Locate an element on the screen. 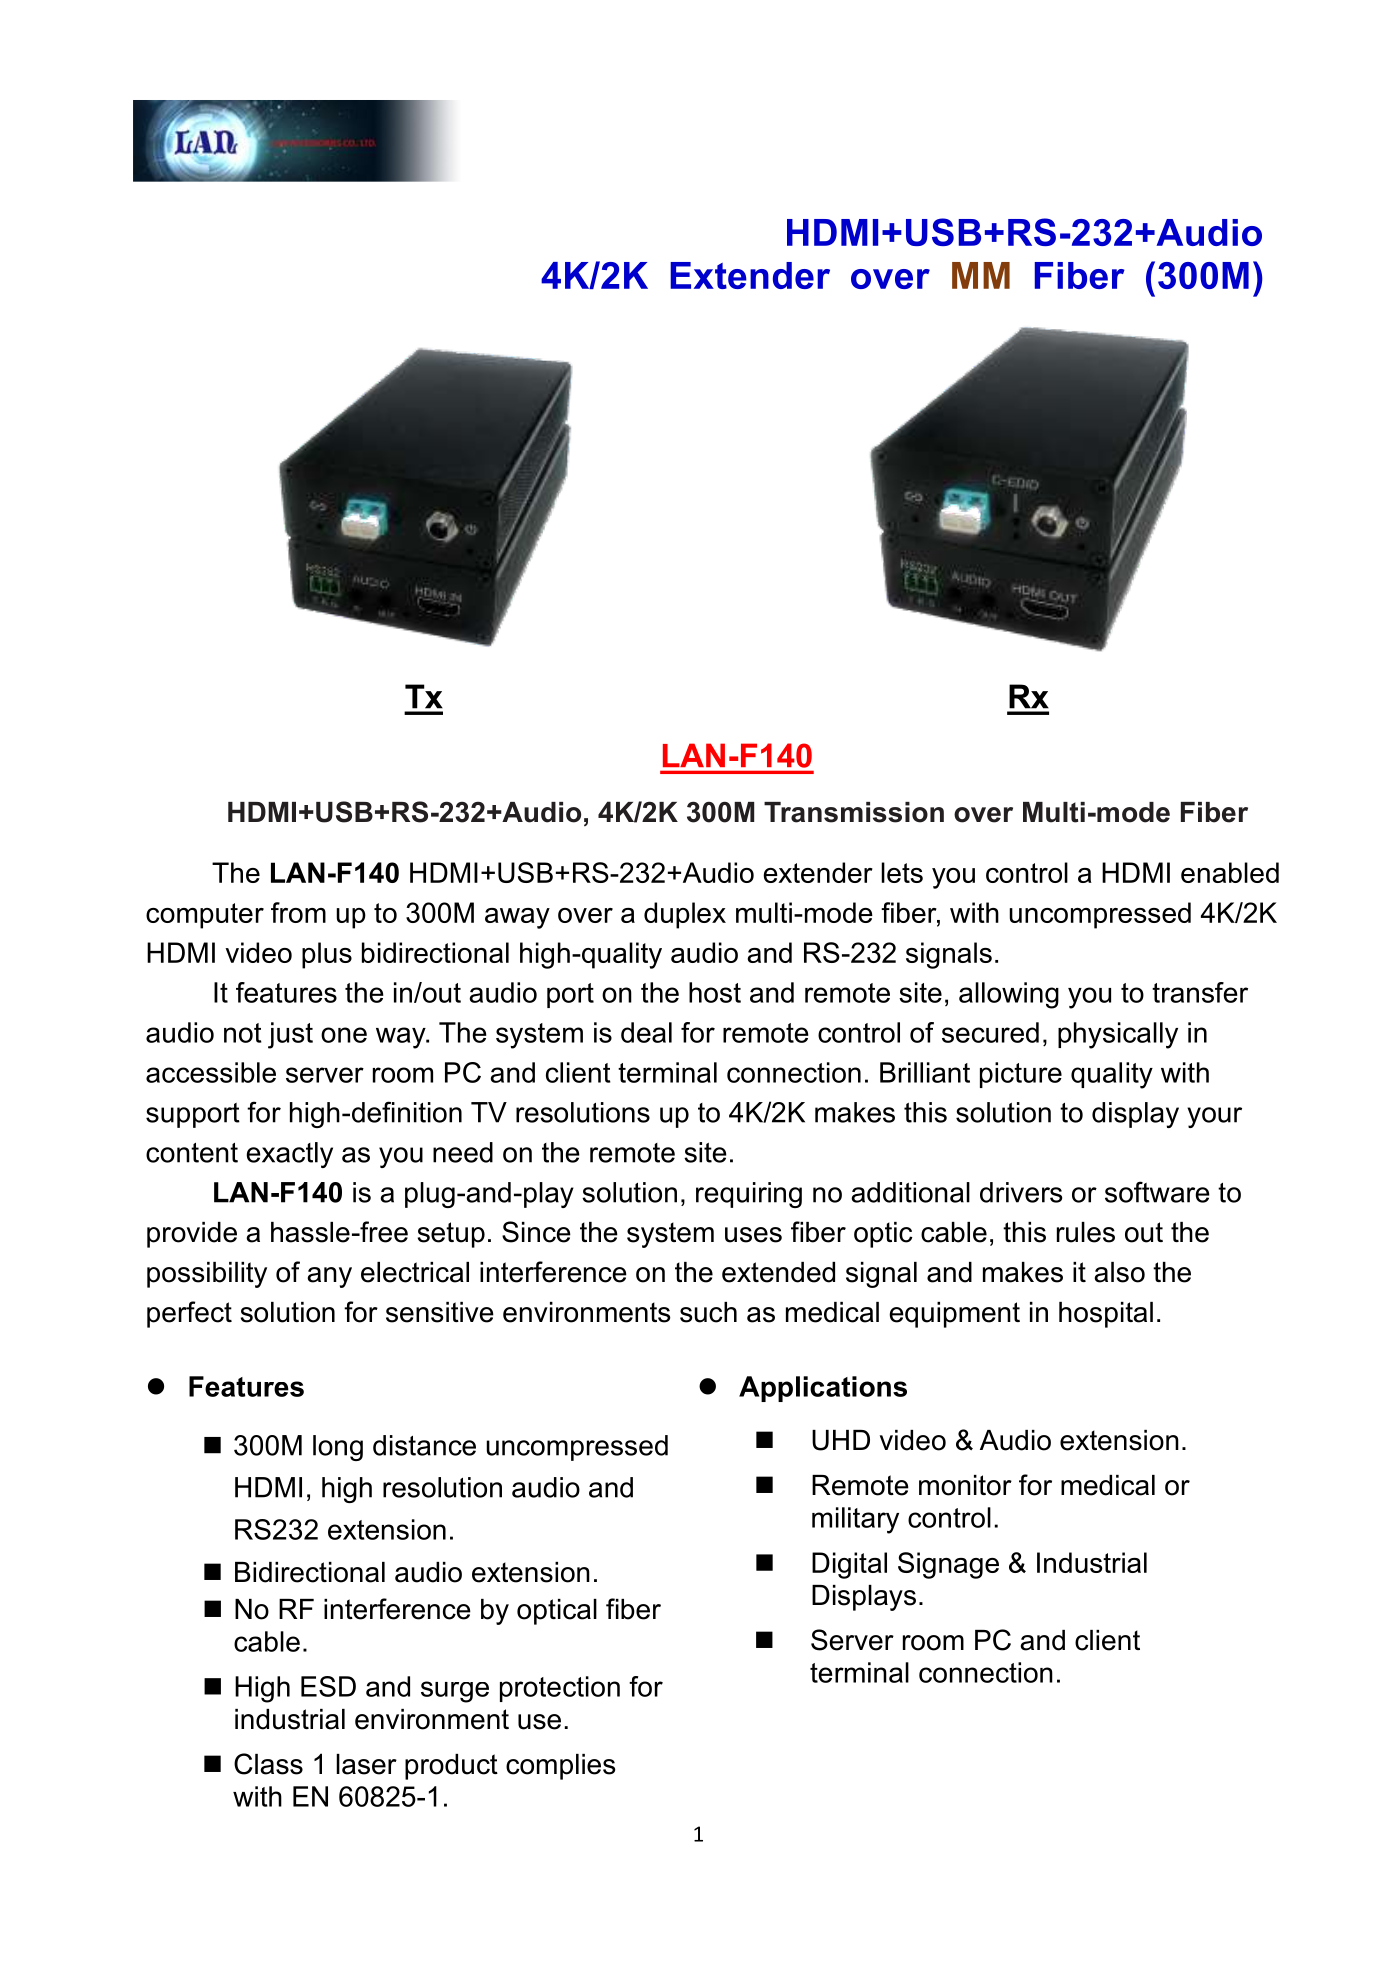  Transmission is located at coordinates (854, 812).
